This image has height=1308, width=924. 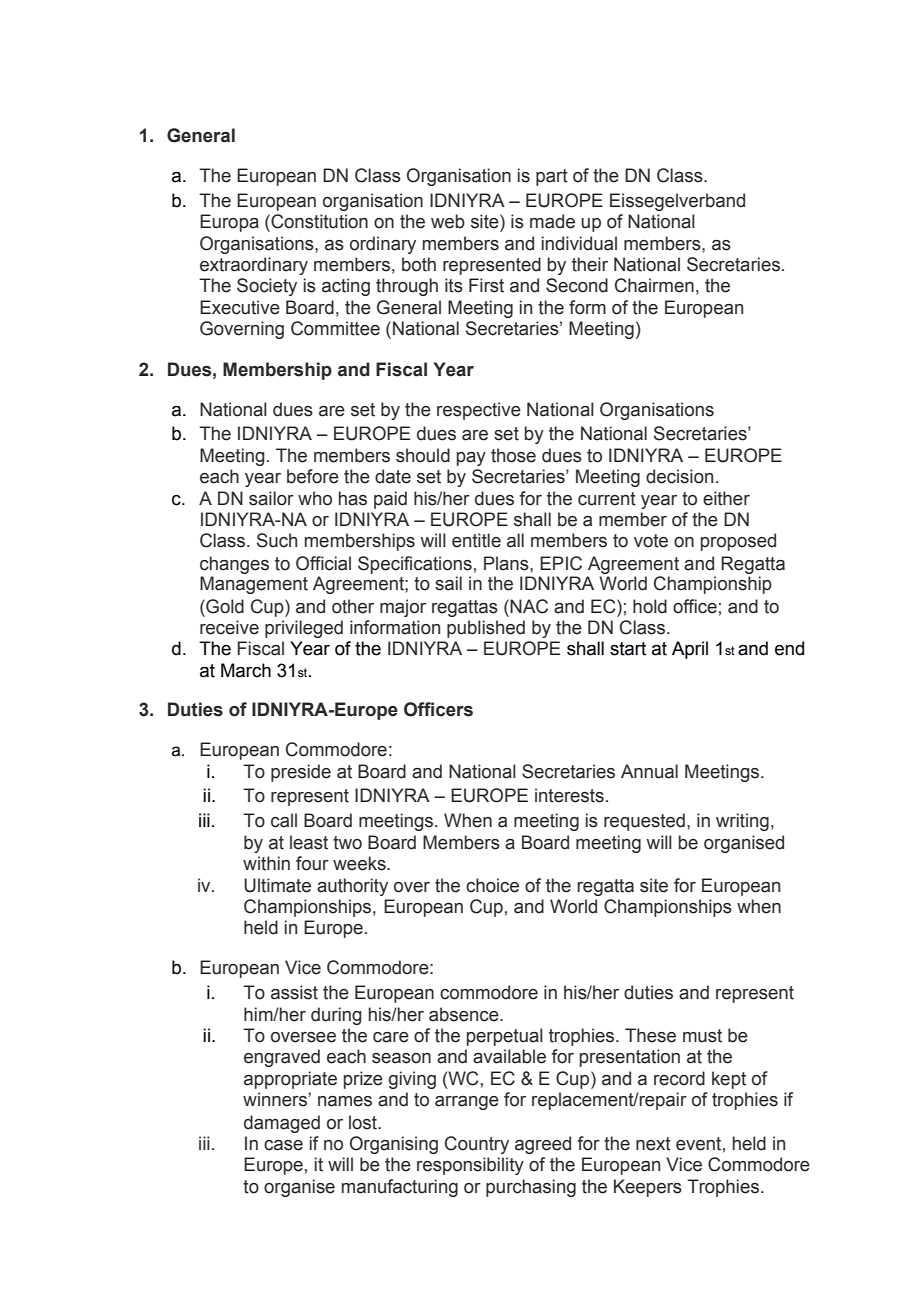 What do you see at coordinates (477, 1145) in the image?
I see `Country` at bounding box center [477, 1145].
